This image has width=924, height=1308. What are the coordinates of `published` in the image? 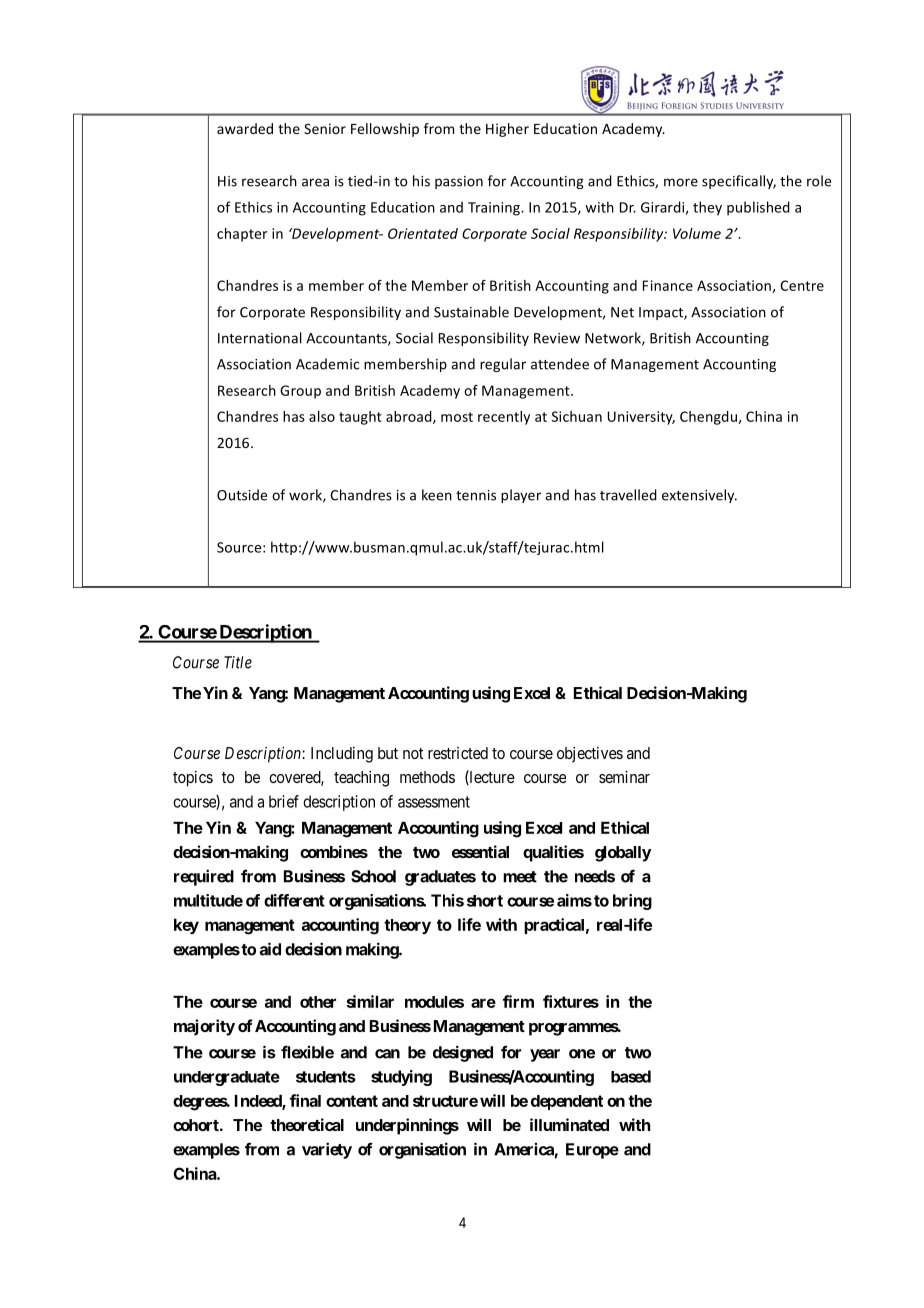 It's located at (758, 208).
